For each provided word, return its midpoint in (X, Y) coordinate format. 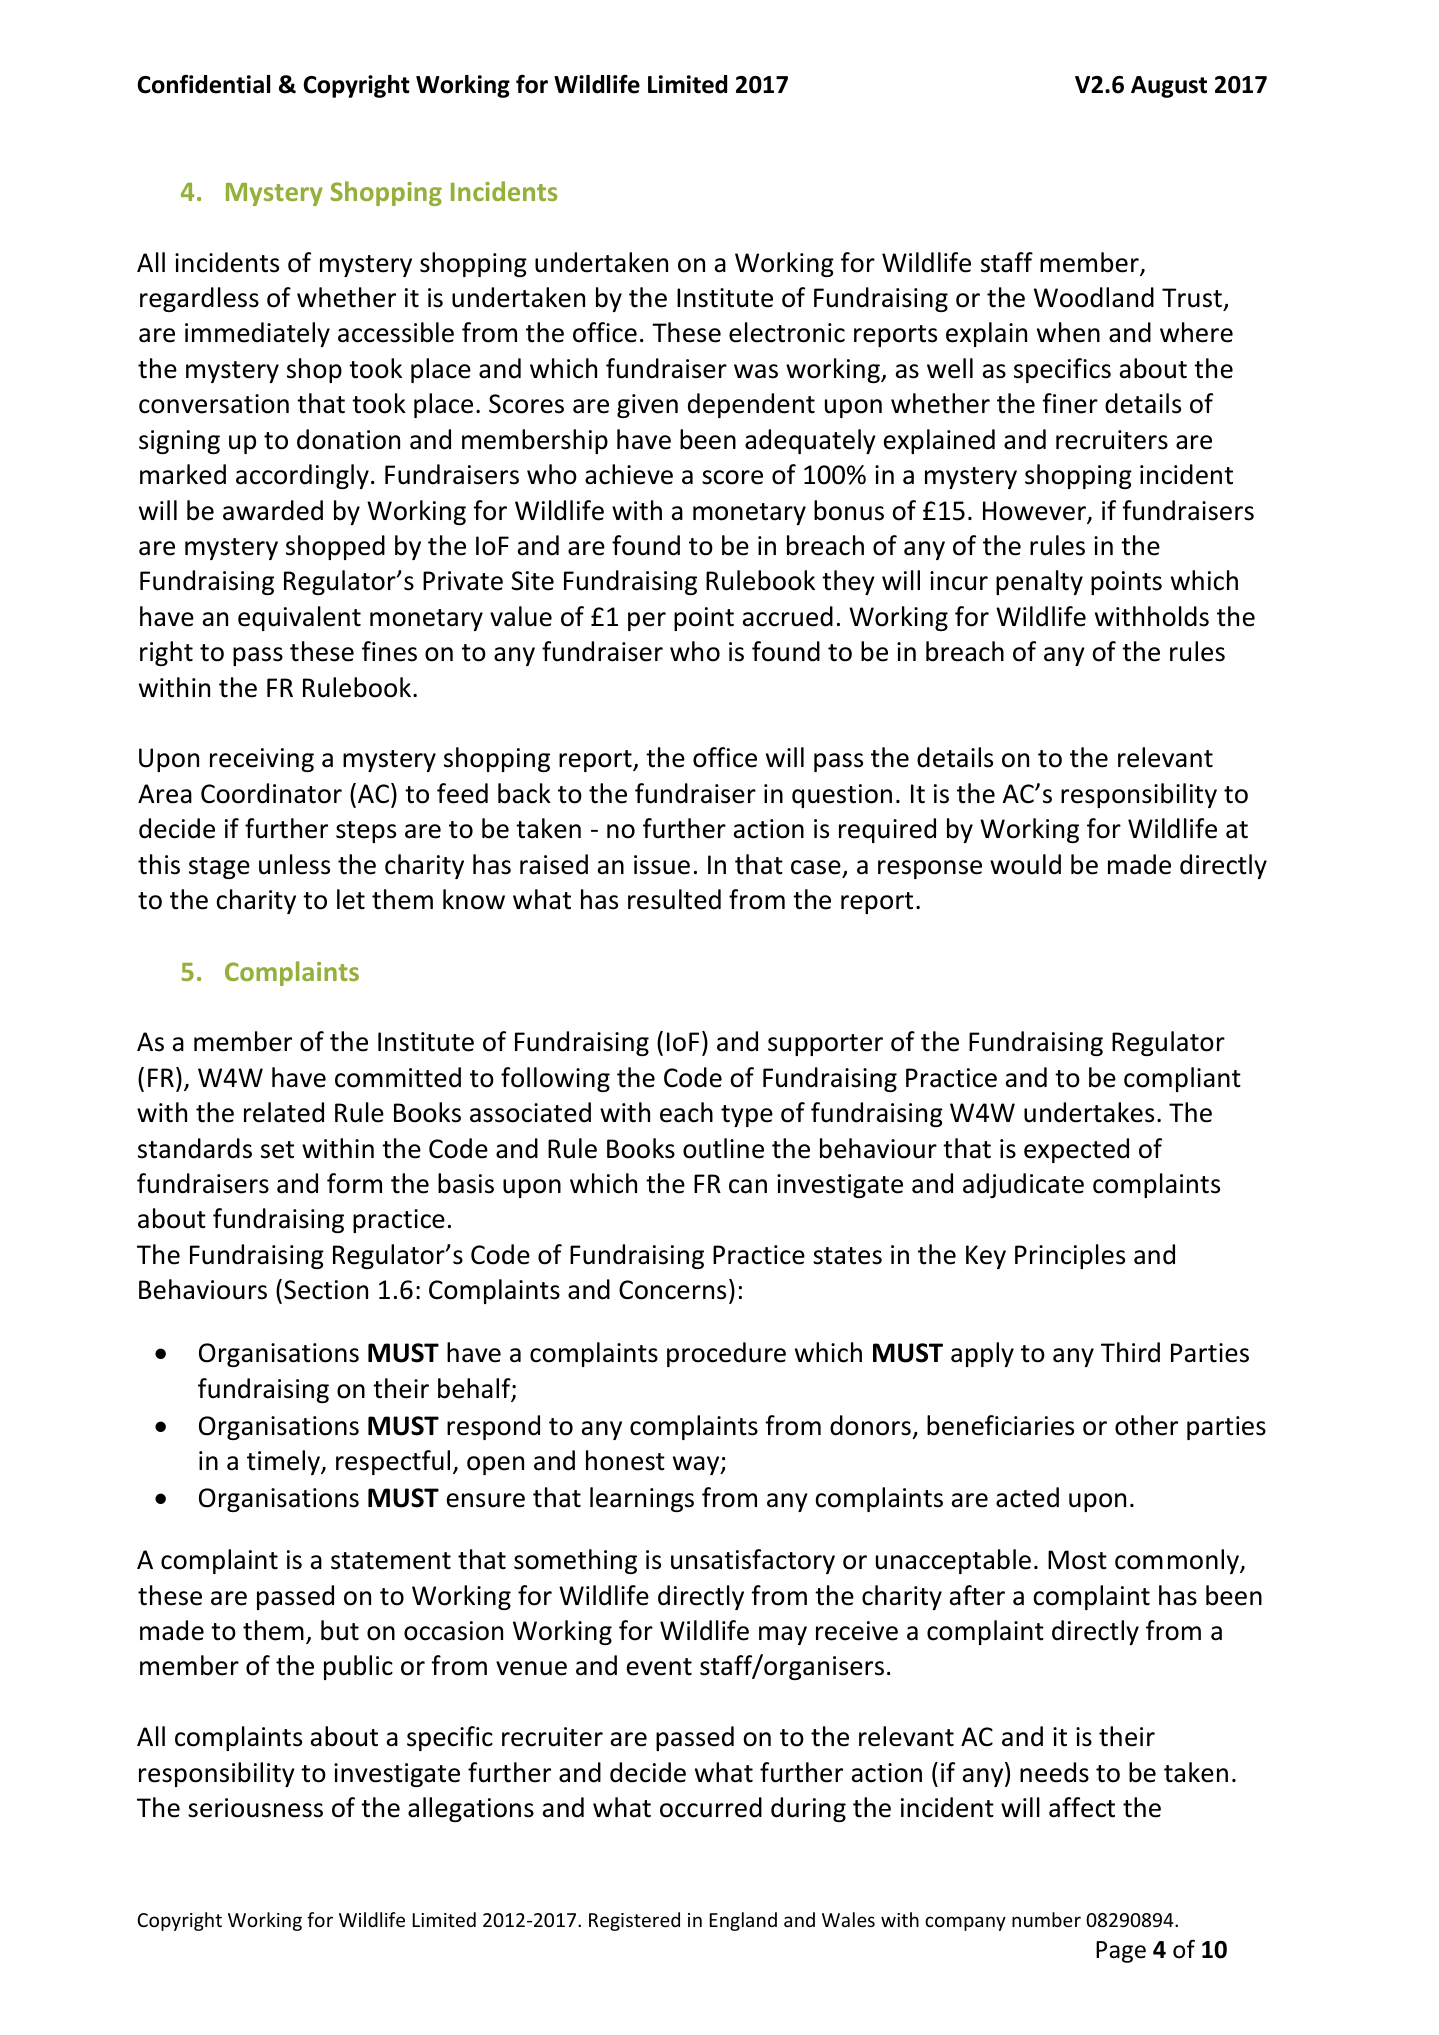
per (647, 621)
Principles (1070, 1256)
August (1169, 87)
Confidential (203, 84)
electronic (787, 332)
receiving (262, 760)
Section (326, 1290)
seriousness (255, 1808)
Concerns (672, 1290)
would (1025, 864)
